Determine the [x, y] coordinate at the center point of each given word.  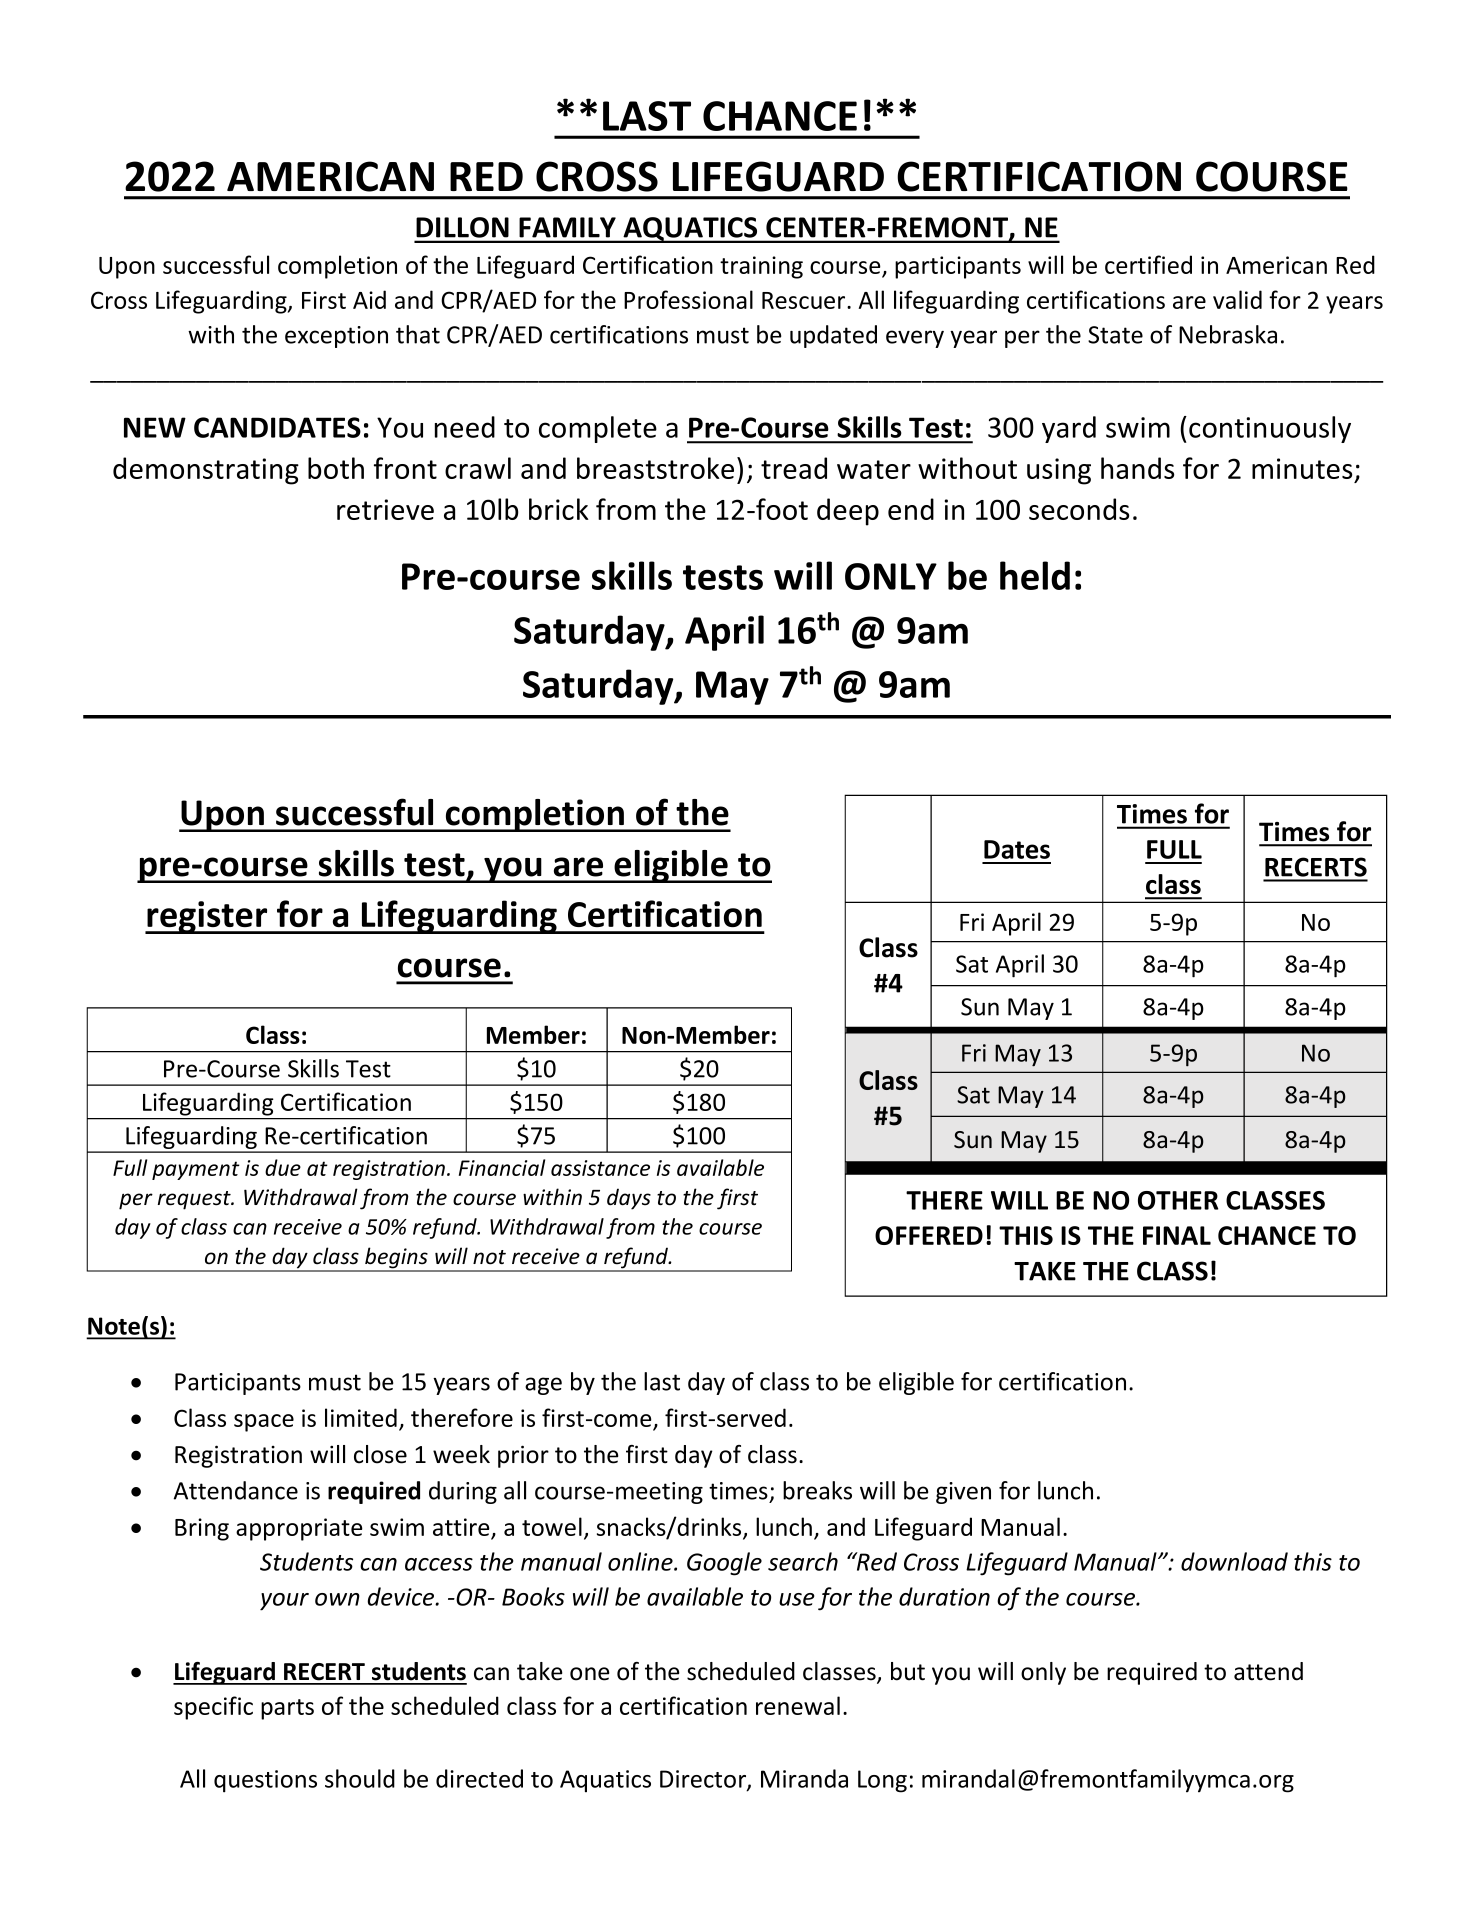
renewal [798, 1705]
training [761, 267]
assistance [600, 1168]
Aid [369, 299]
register [207, 917]
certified [1148, 264]
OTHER [1178, 1200]
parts [287, 1709]
